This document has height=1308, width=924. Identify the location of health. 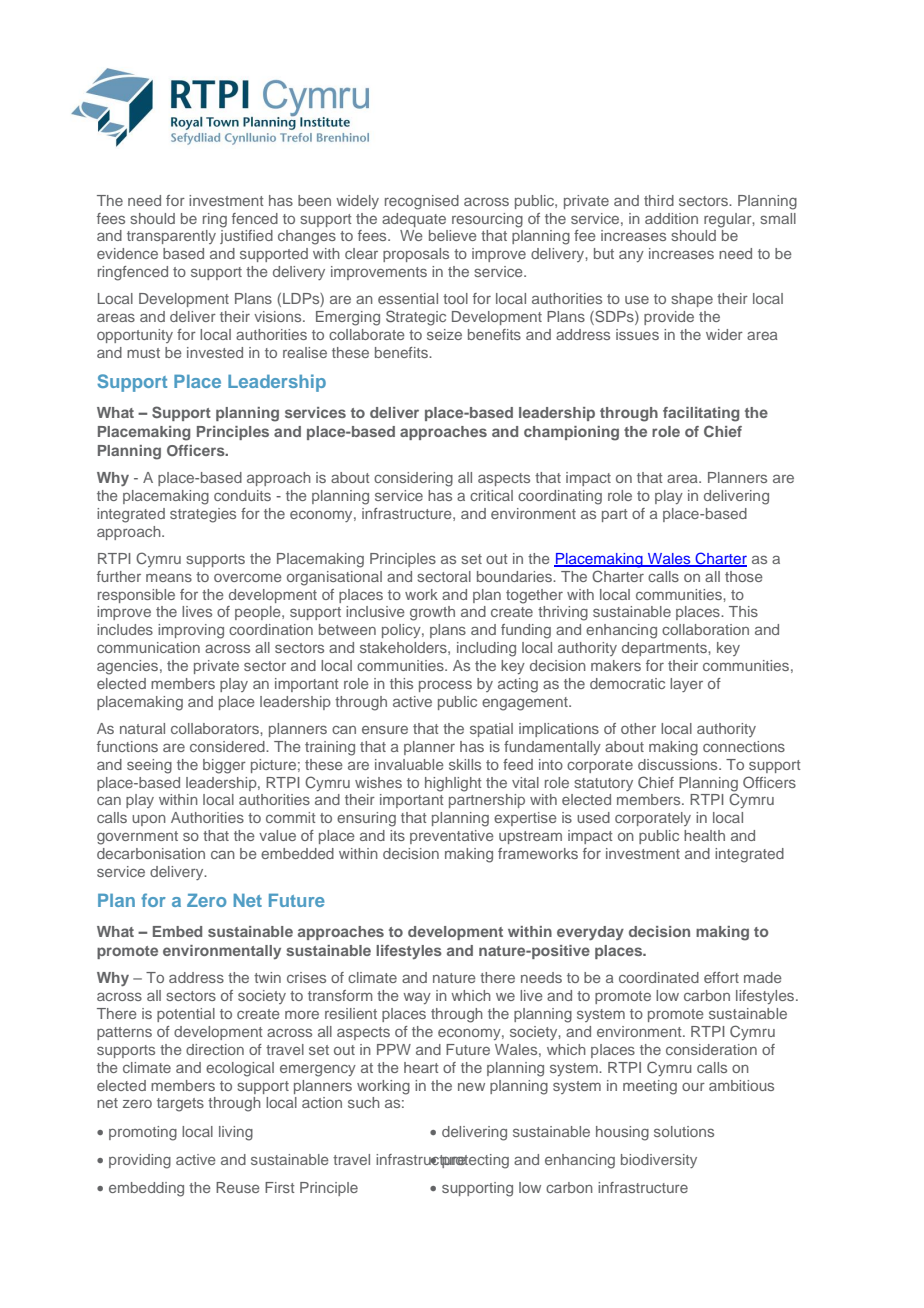
(704, 835).
